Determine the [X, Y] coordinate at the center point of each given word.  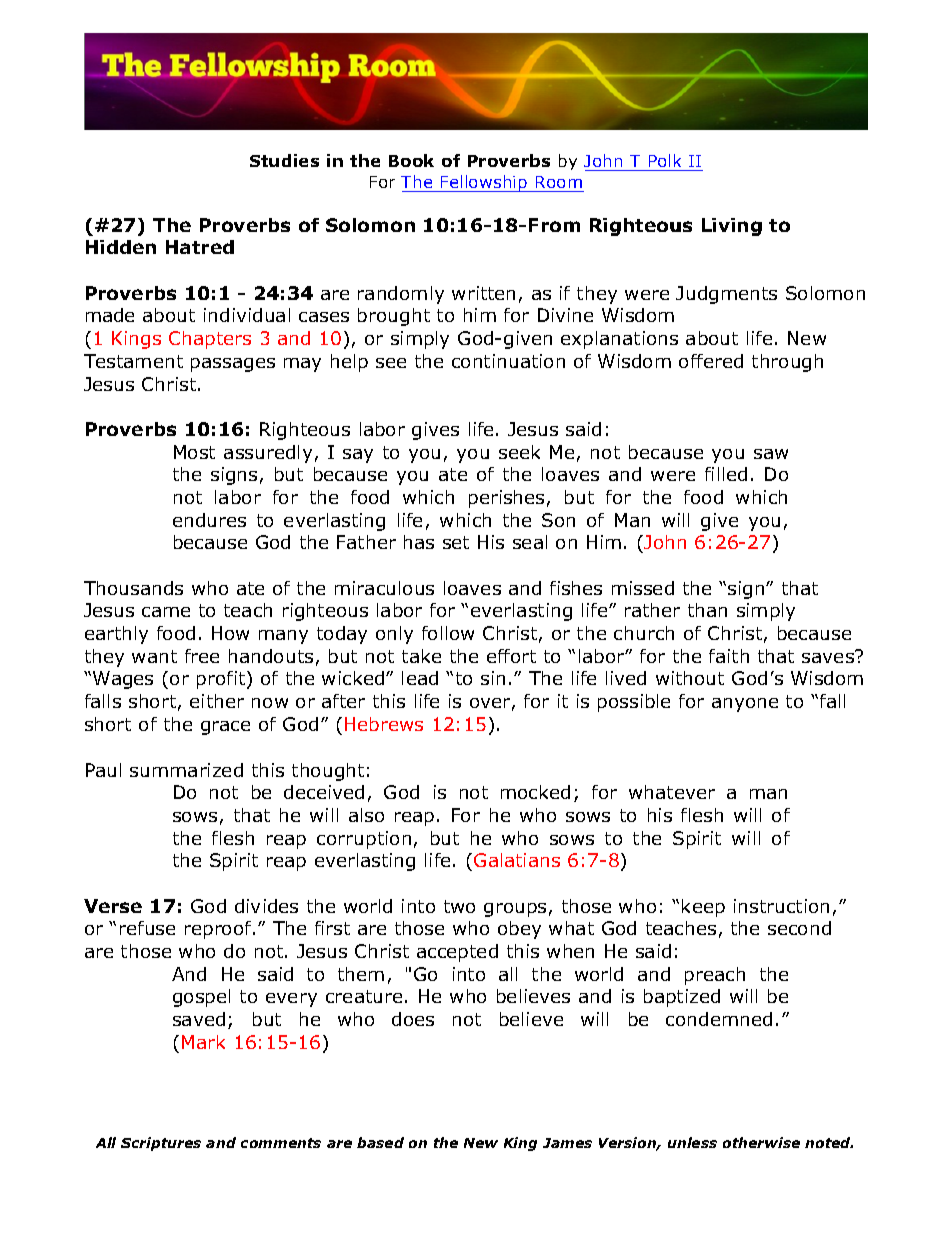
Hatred [200, 247]
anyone [745, 705]
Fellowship [484, 183]
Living [732, 227]
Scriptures [161, 1144]
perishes [506, 499]
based [380, 1142]
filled [726, 474]
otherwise [761, 1142]
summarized [186, 770]
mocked [535, 792]
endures [209, 520]
